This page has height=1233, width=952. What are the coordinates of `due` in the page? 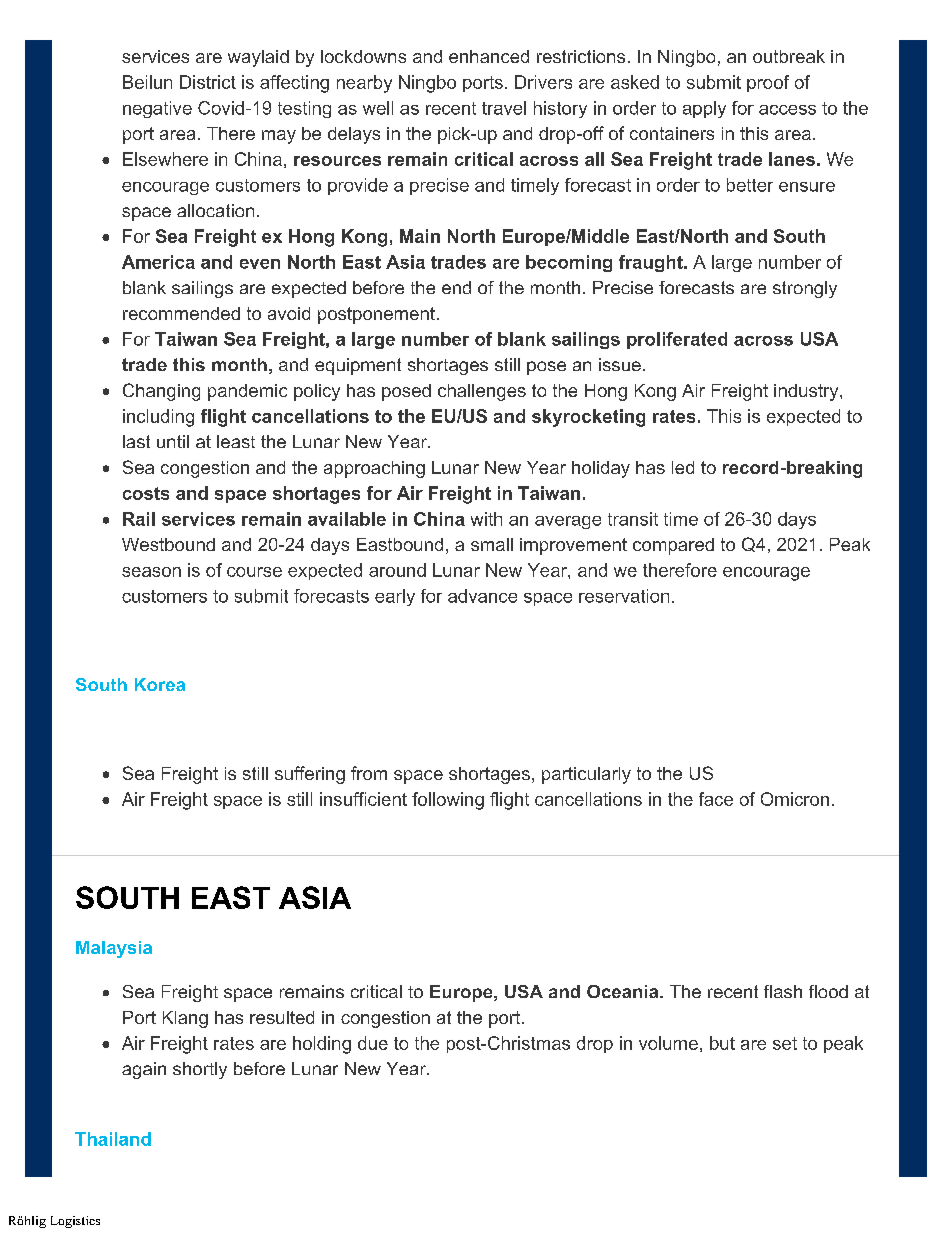 It's located at (373, 1043).
